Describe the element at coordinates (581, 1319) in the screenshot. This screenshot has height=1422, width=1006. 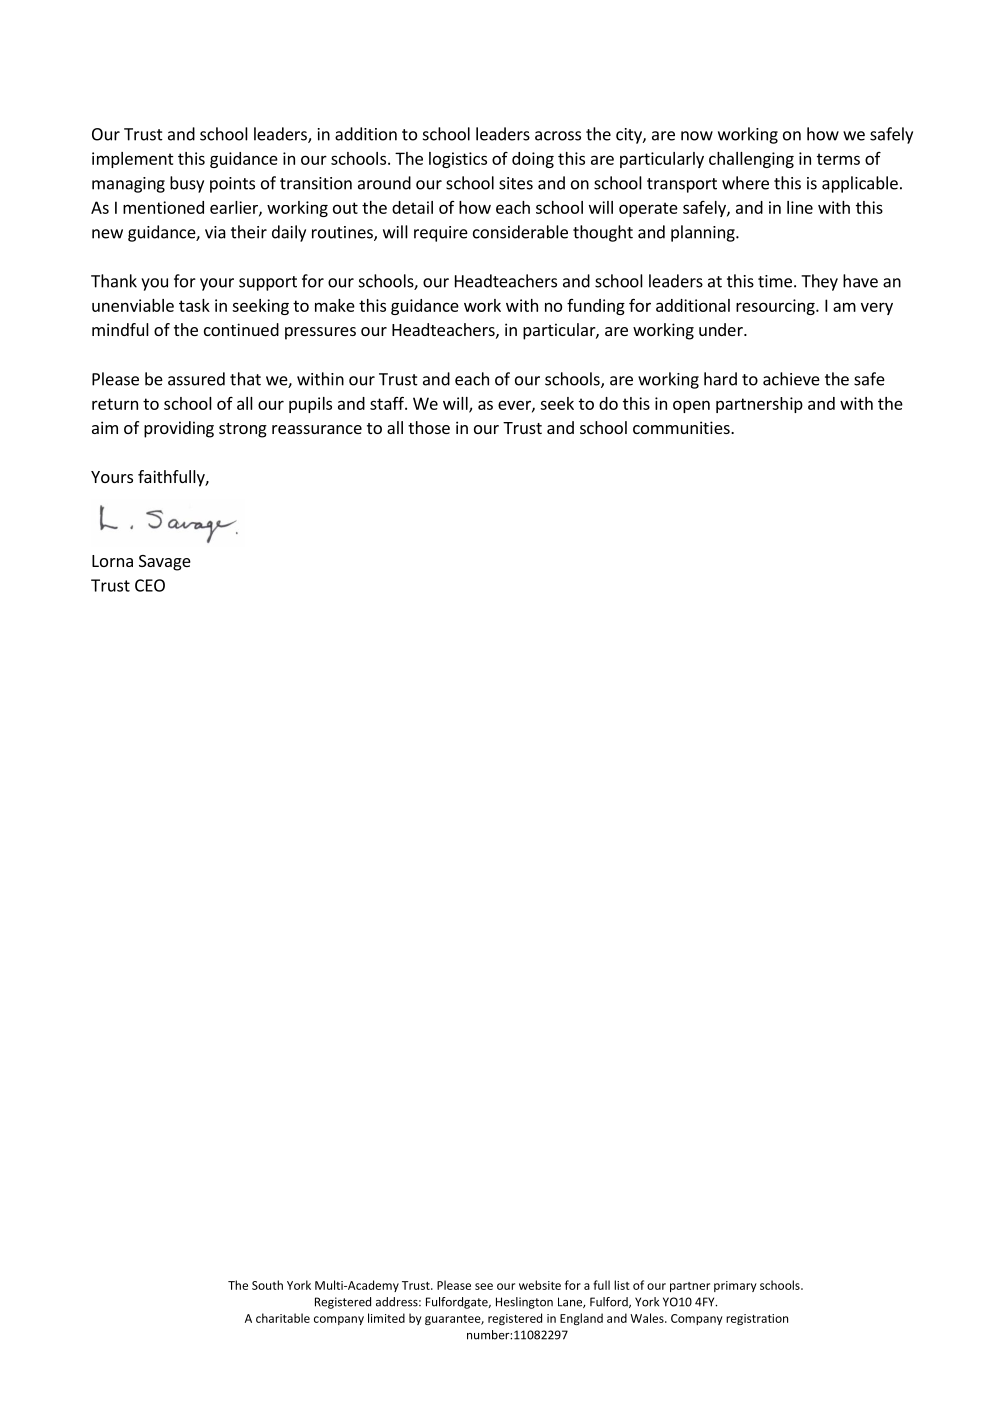
I see `England` at that location.
